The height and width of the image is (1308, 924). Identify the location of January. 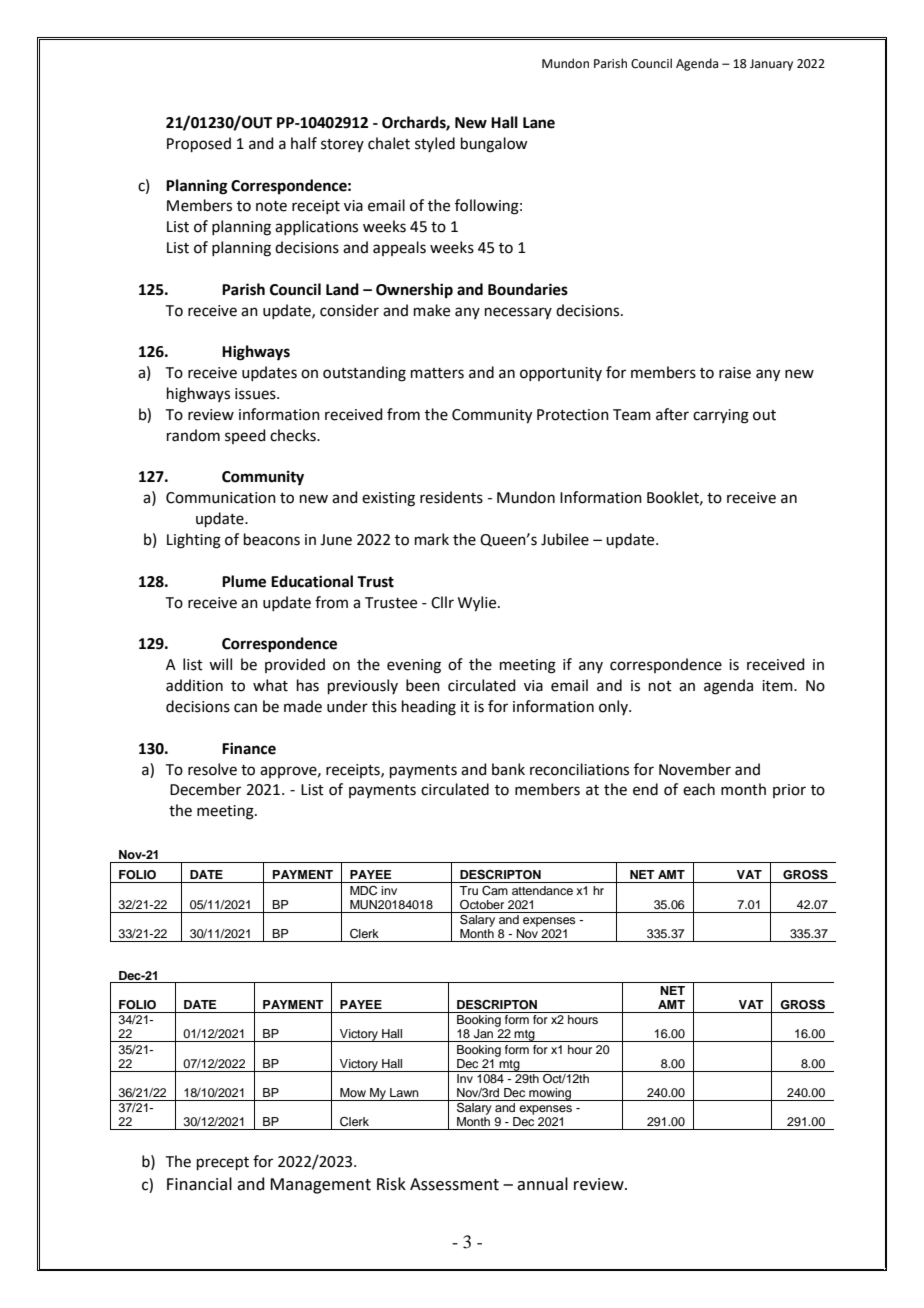
(771, 65).
